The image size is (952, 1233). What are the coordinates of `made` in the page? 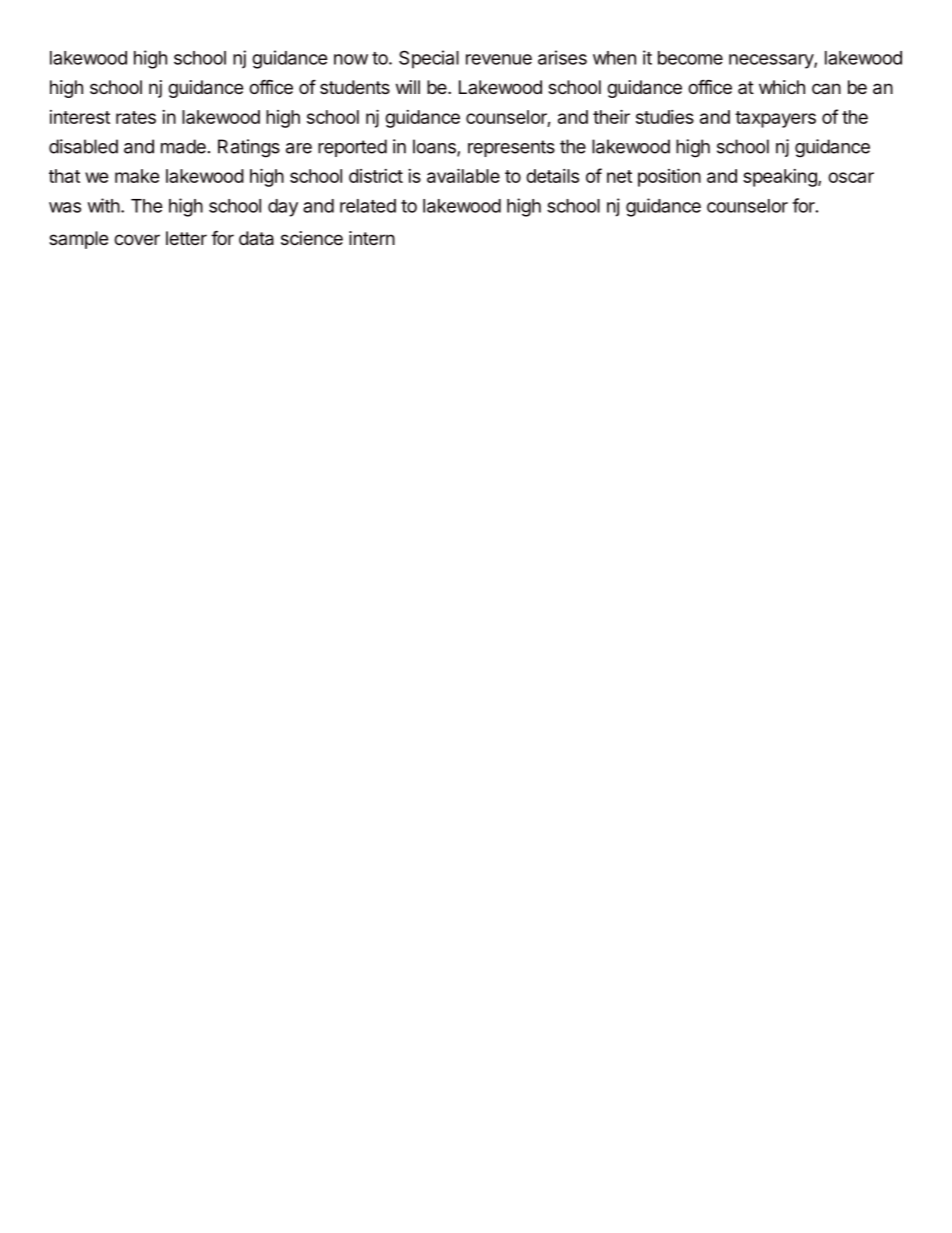 It's located at (183, 146).
